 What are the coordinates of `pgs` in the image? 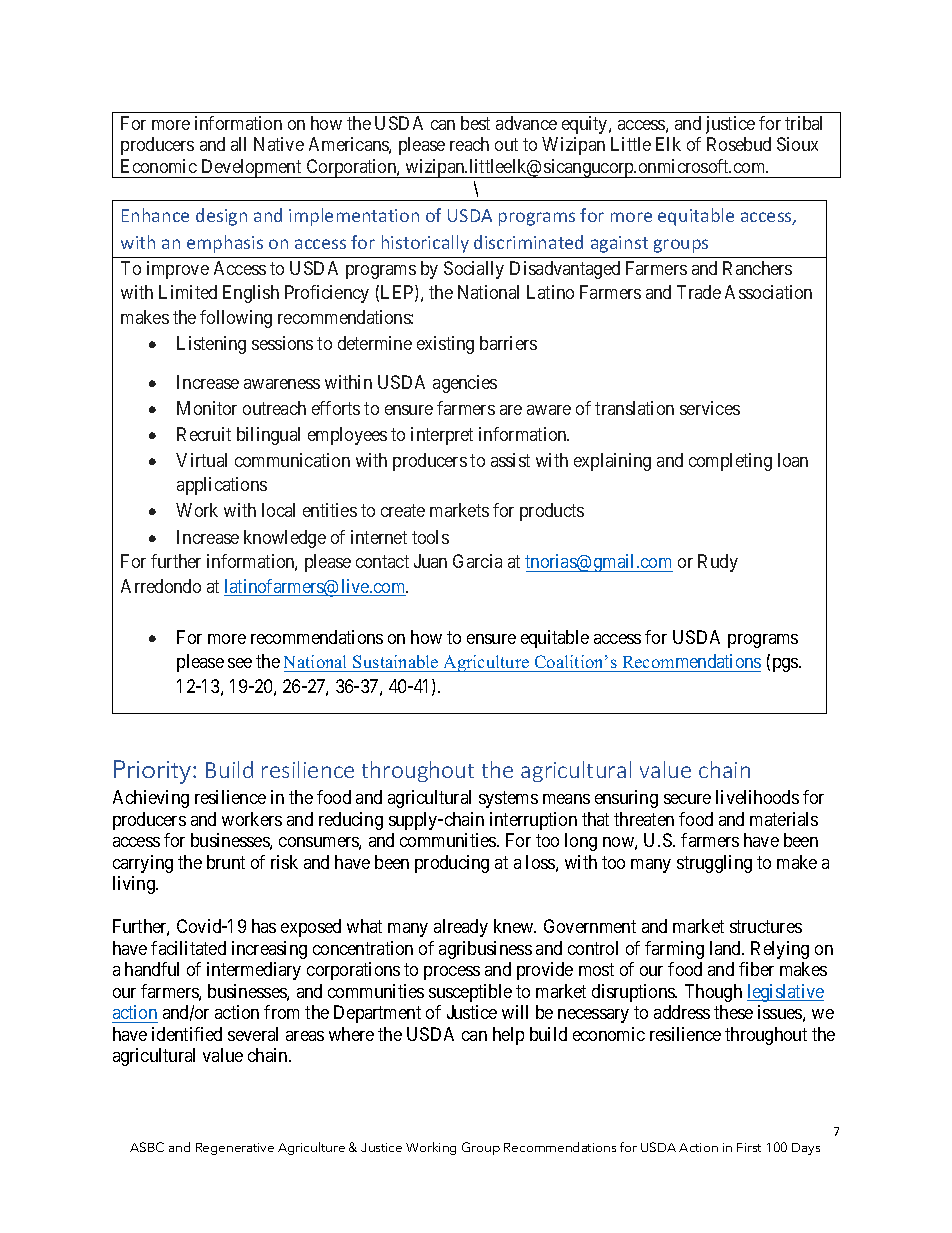 It's located at (786, 665).
